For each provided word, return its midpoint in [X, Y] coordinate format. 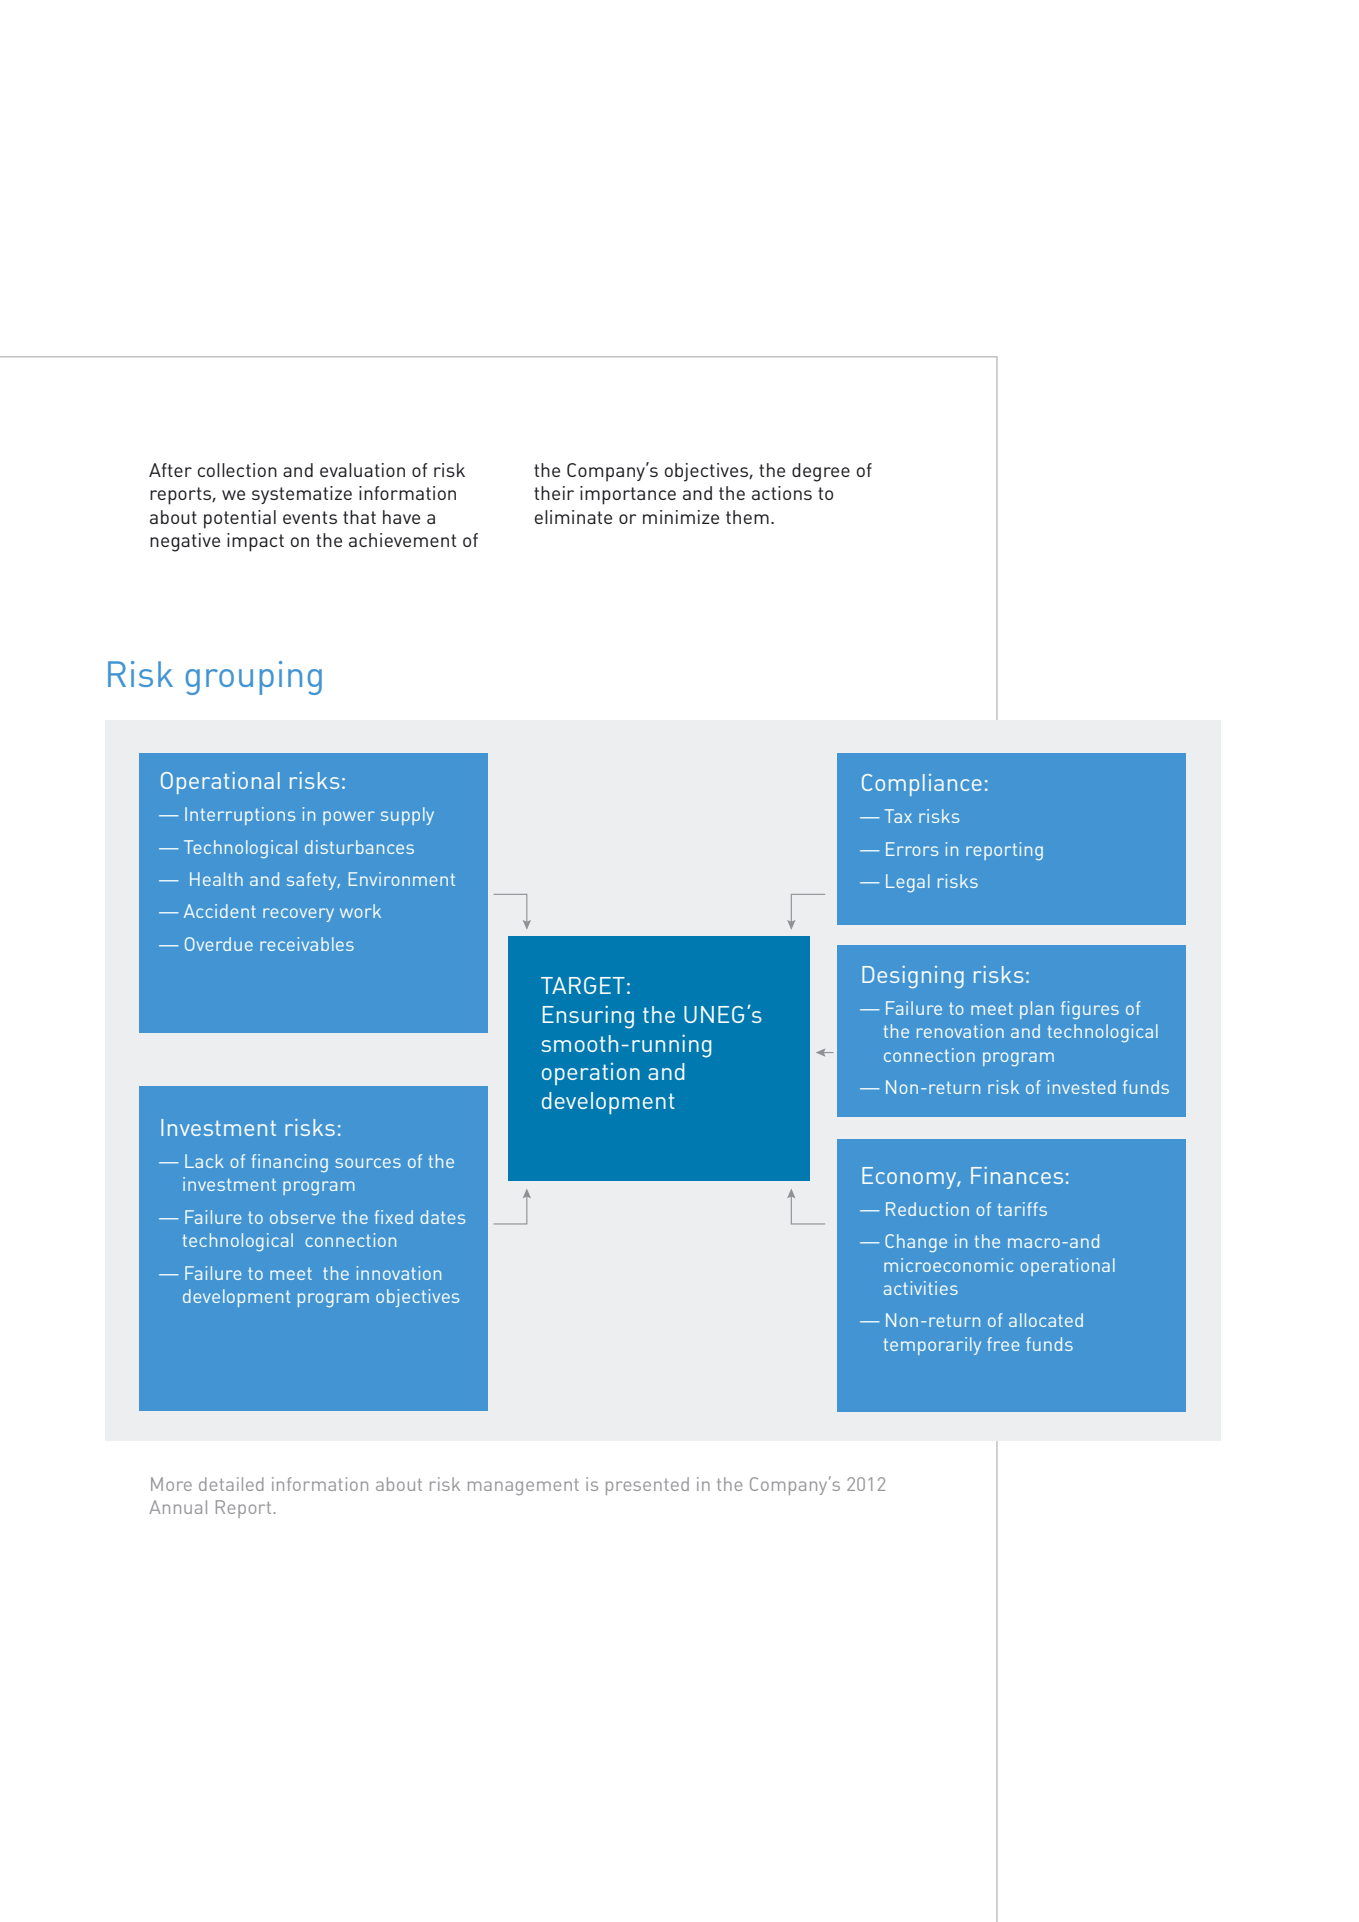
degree [821, 472]
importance [628, 495]
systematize [302, 495]
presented [647, 1486]
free [1003, 1344]
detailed [231, 1484]
